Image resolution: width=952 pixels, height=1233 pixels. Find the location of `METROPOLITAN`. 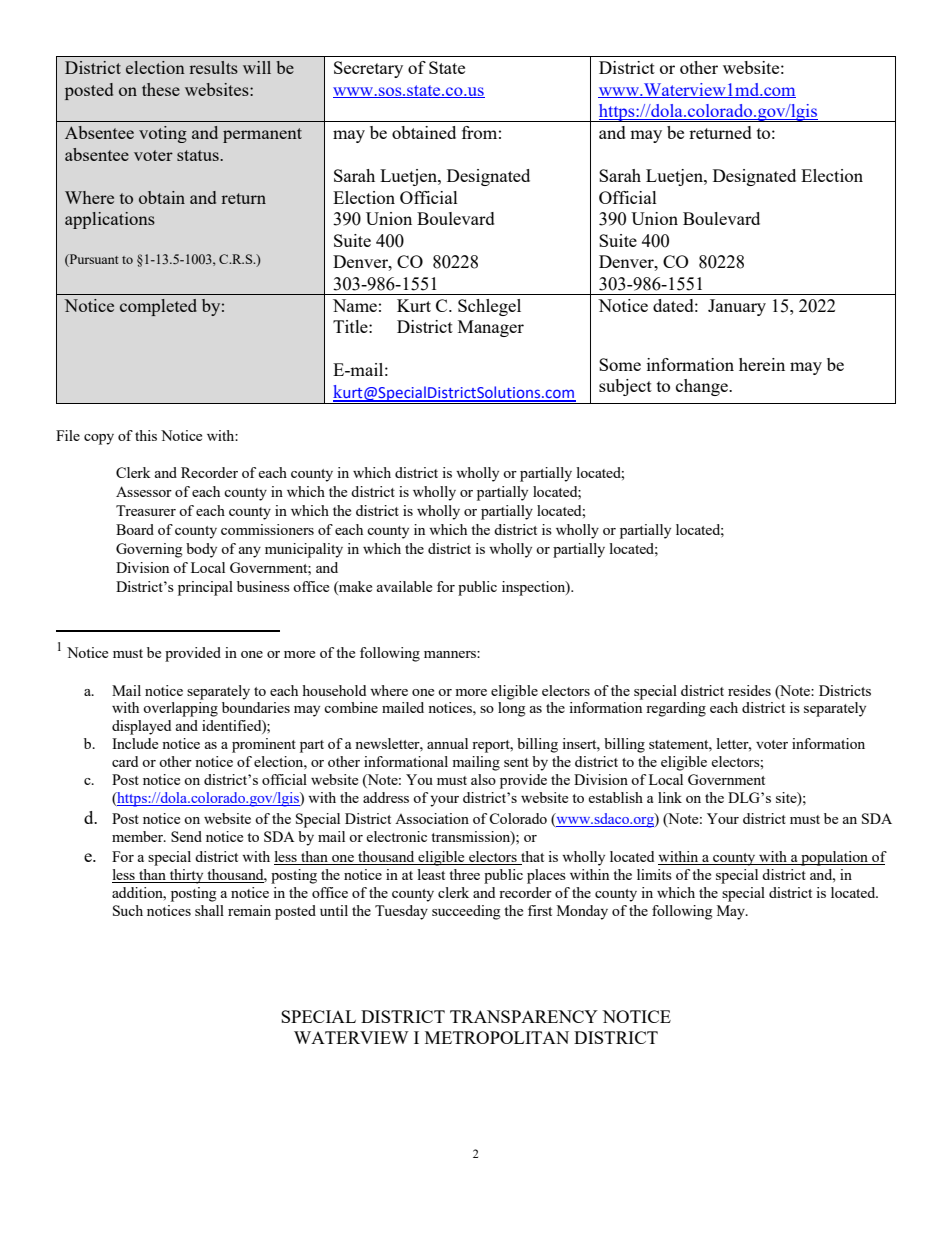

METROPOLITAN is located at coordinates (497, 1037).
